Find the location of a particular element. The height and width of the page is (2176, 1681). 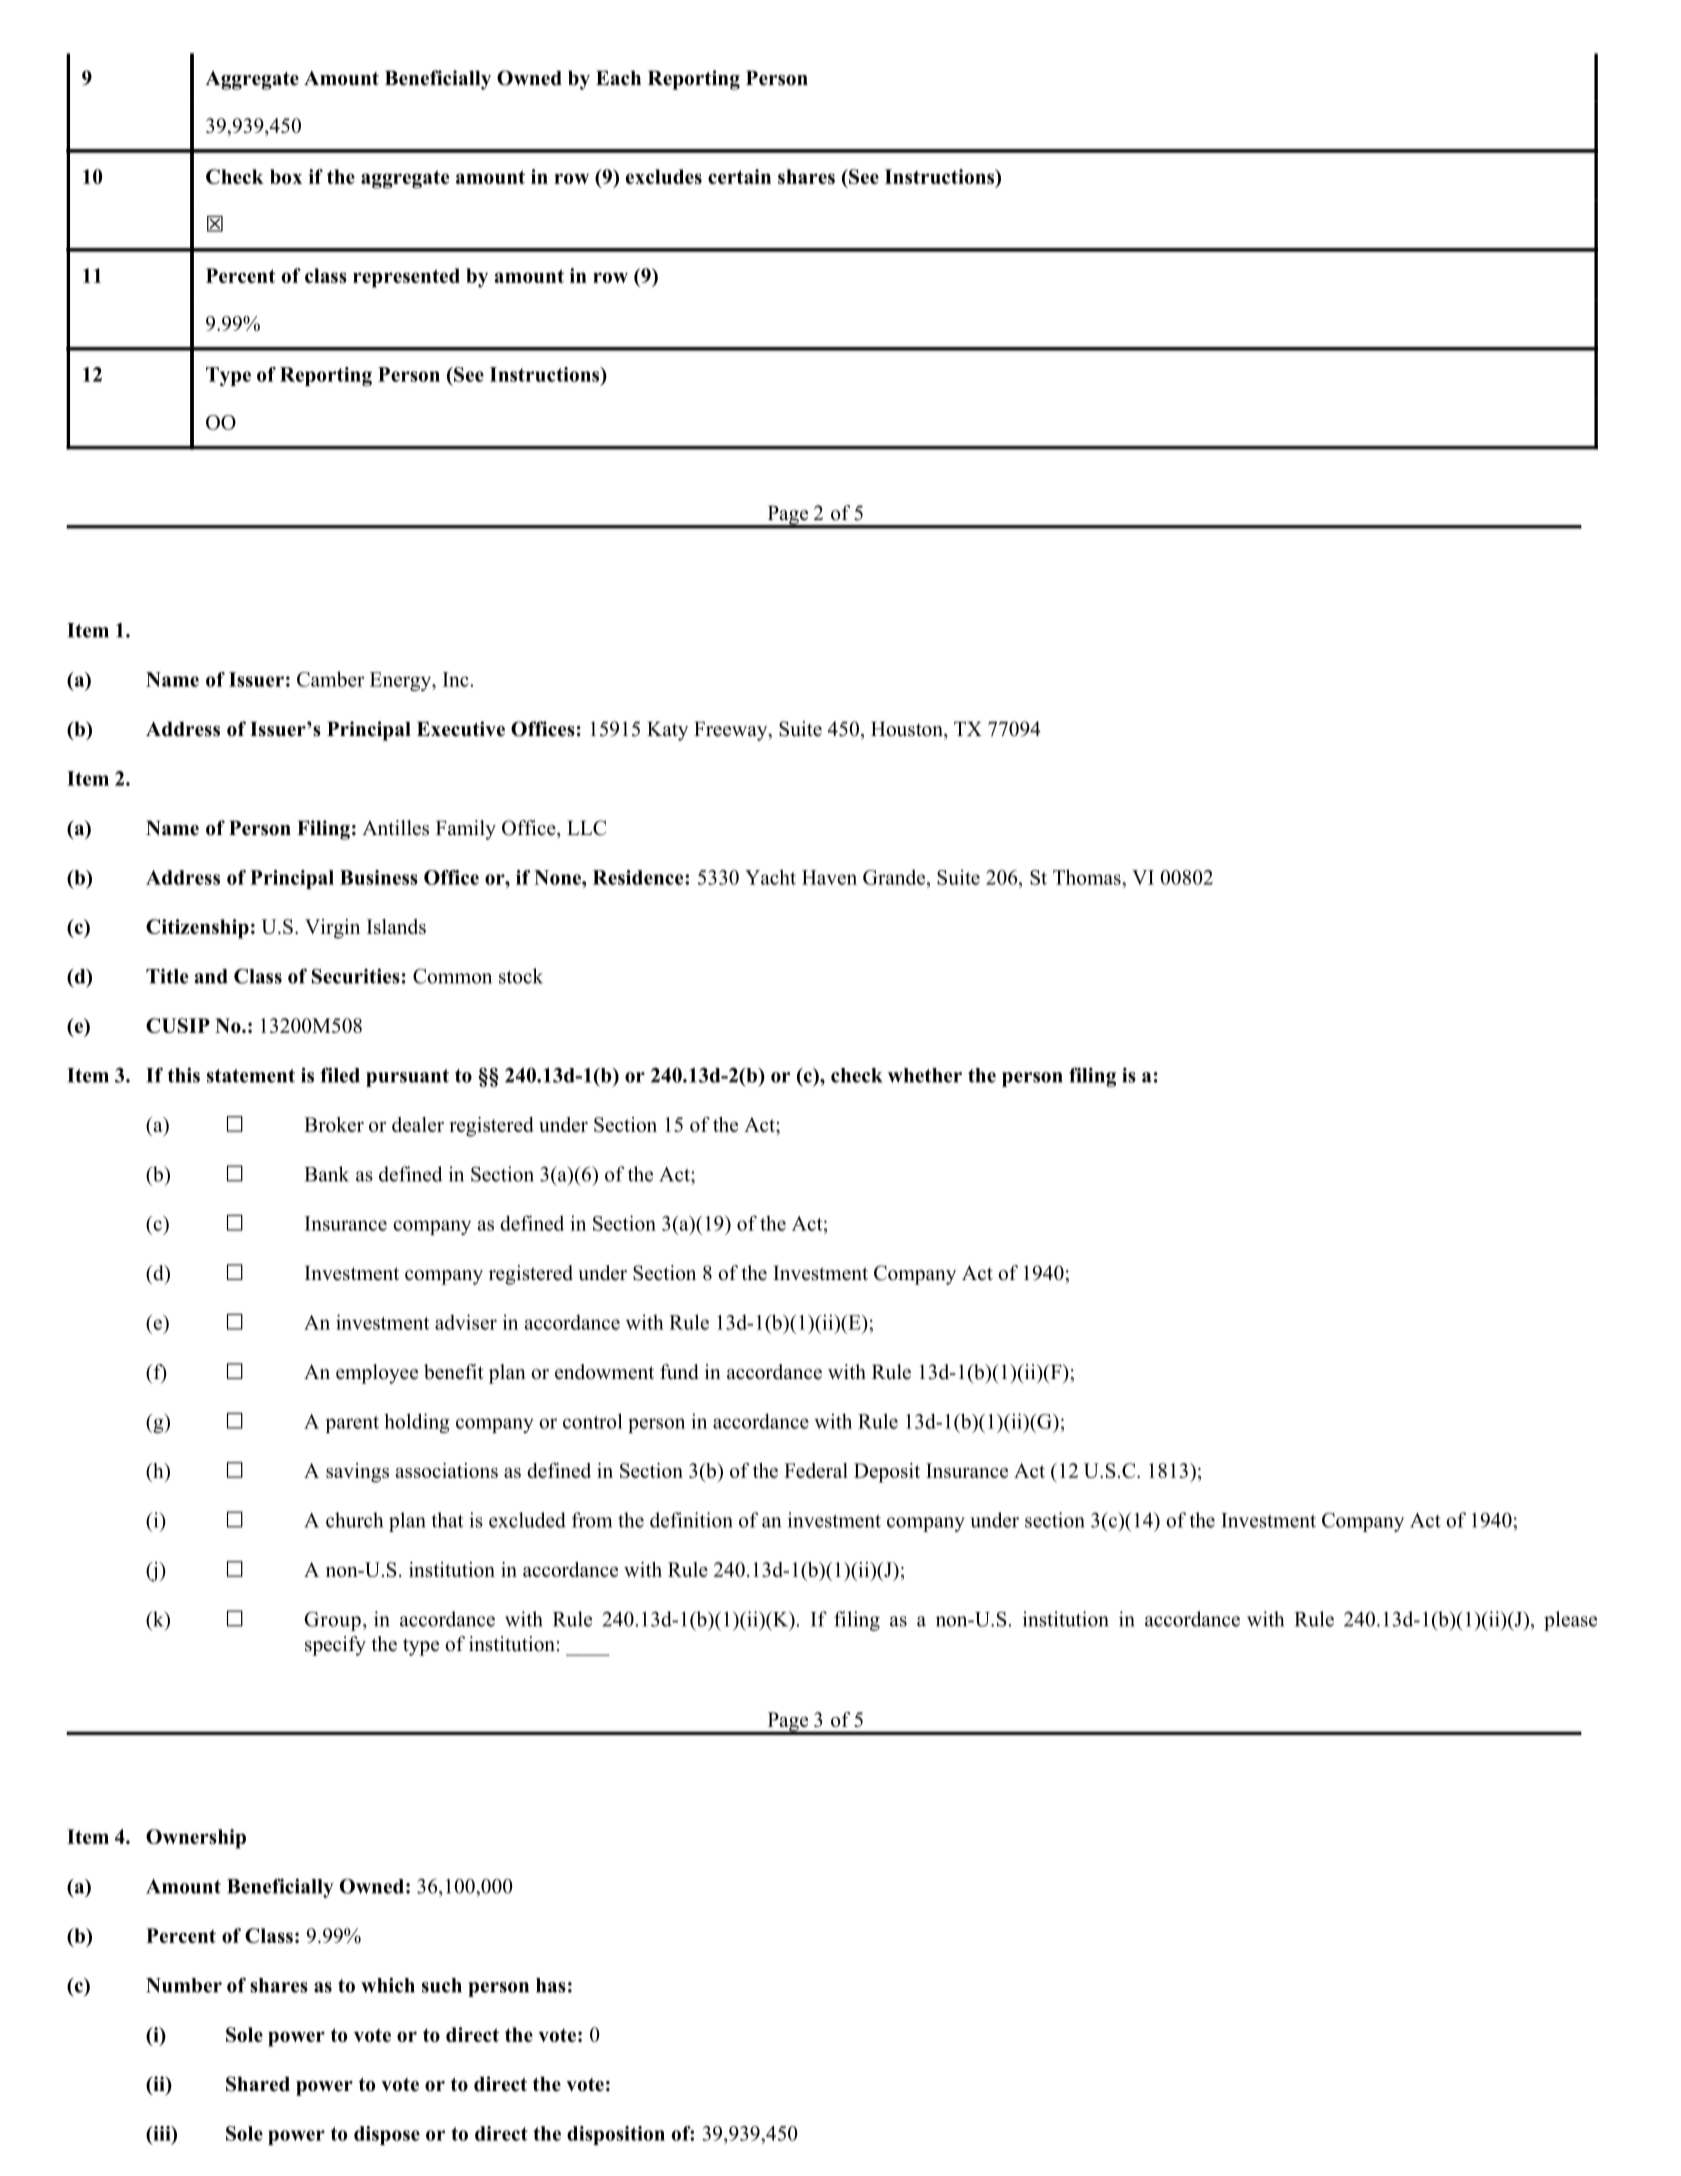

whether is located at coordinates (925, 1075).
